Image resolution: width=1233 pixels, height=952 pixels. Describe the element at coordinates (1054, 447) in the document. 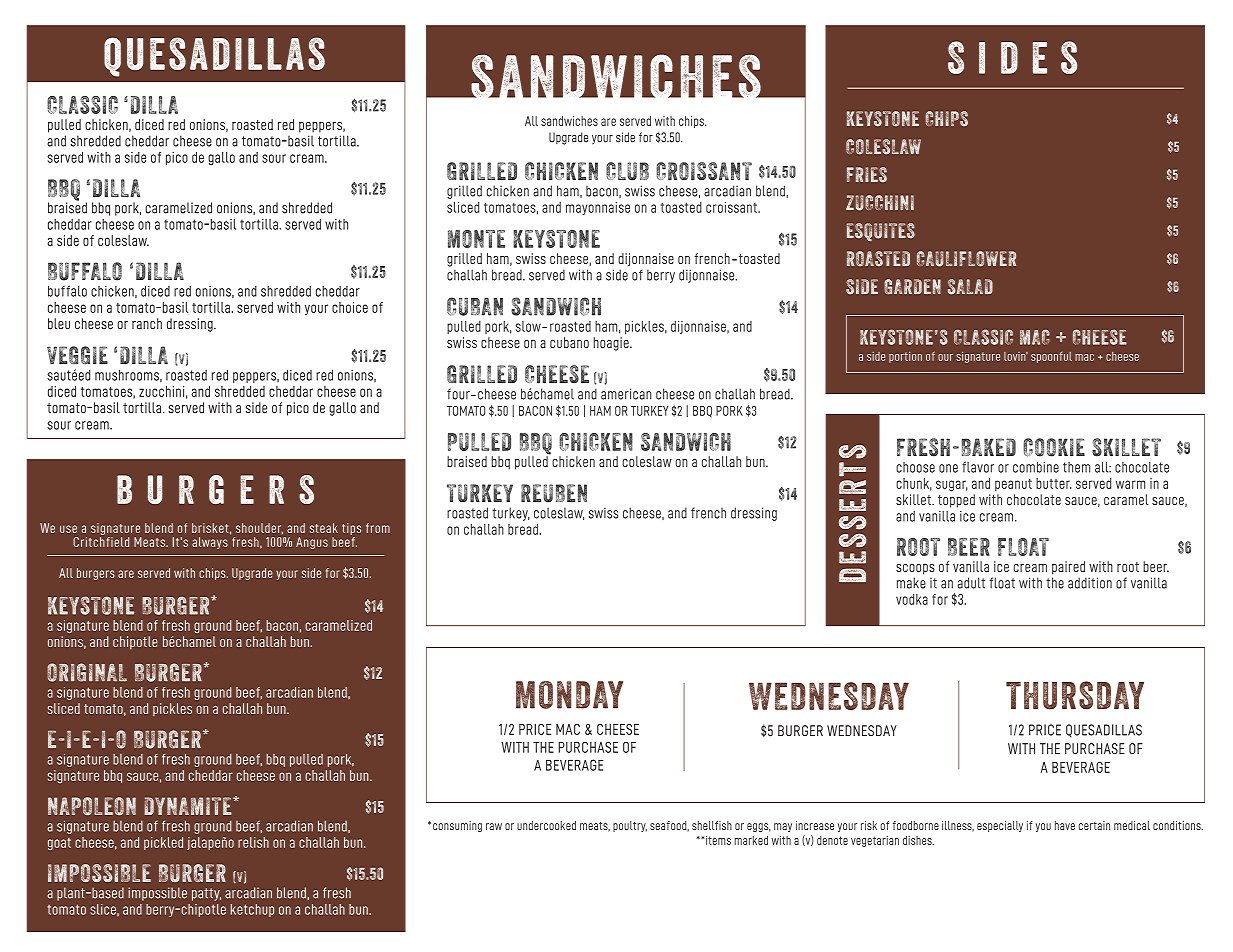

I see `COOKIE` at that location.
